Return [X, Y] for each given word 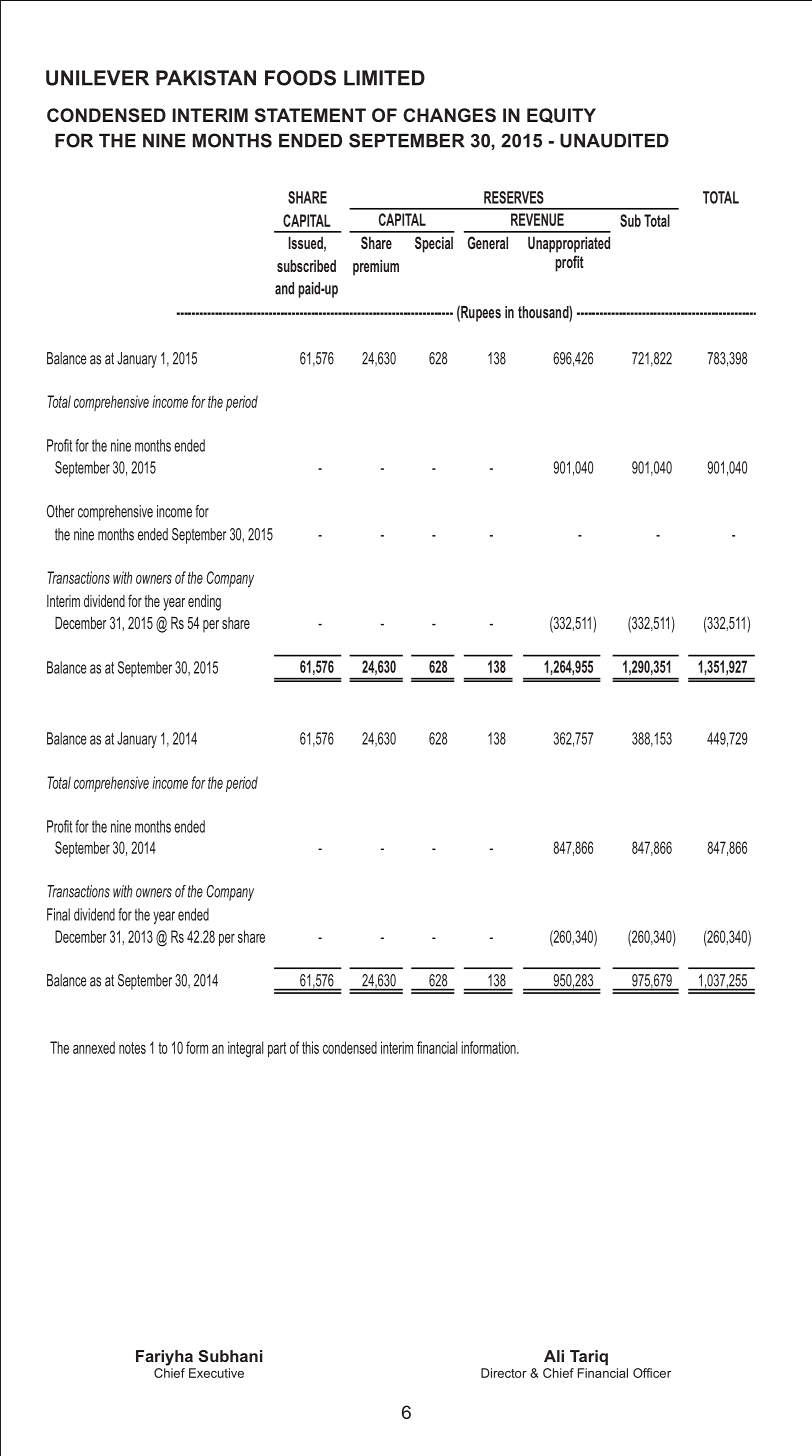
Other [60, 511]
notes [132, 1048]
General [488, 242]
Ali [554, 1356]
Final [58, 914]
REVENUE [537, 219]
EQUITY [561, 115]
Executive [216, 1373]
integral [245, 1049]
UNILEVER [97, 78]
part [277, 1049]
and [284, 288]
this [310, 1047]
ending [204, 603]
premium [376, 267]
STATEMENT [310, 115]
